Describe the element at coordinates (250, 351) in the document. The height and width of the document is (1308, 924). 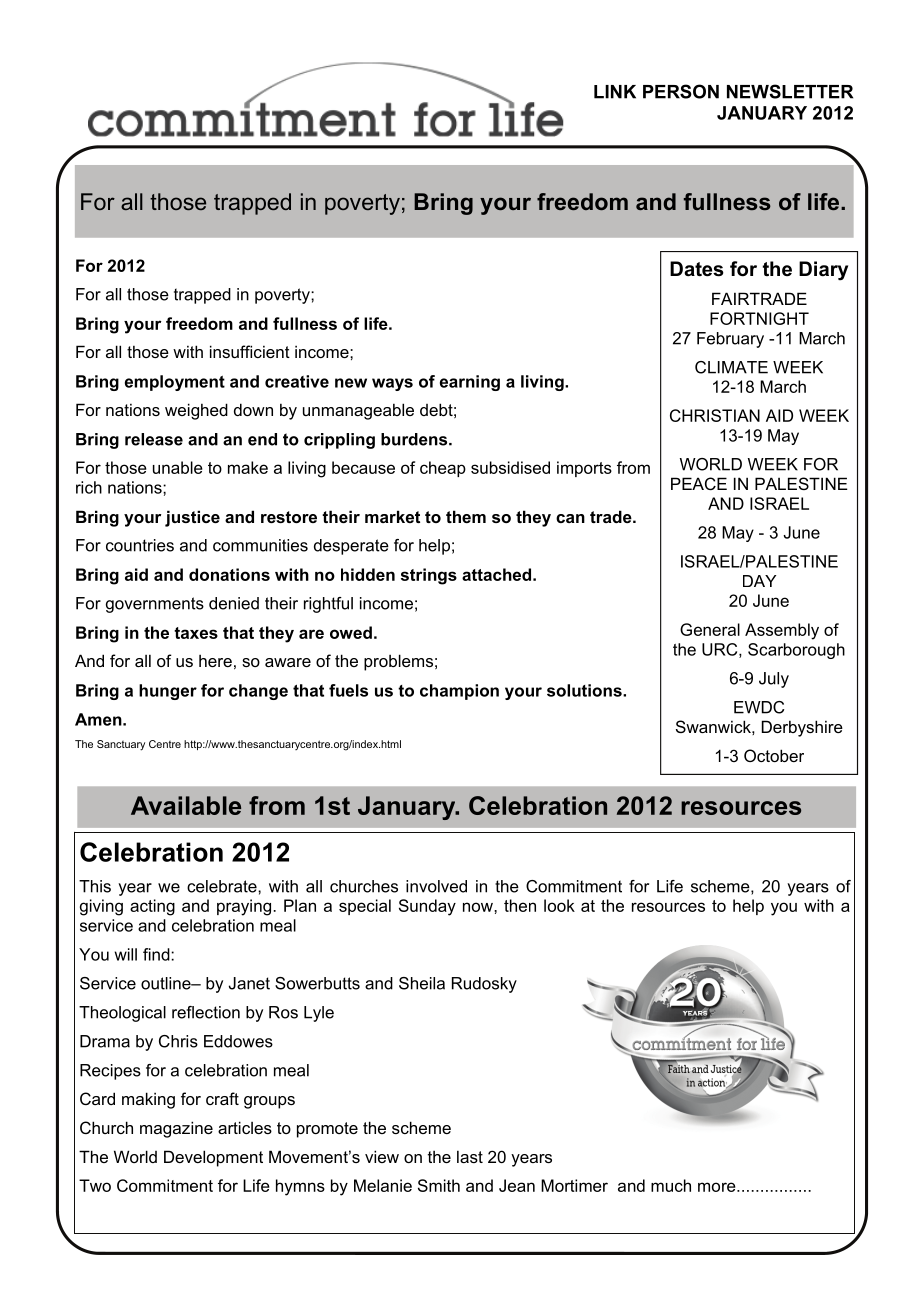
I see `insufficient` at that location.
